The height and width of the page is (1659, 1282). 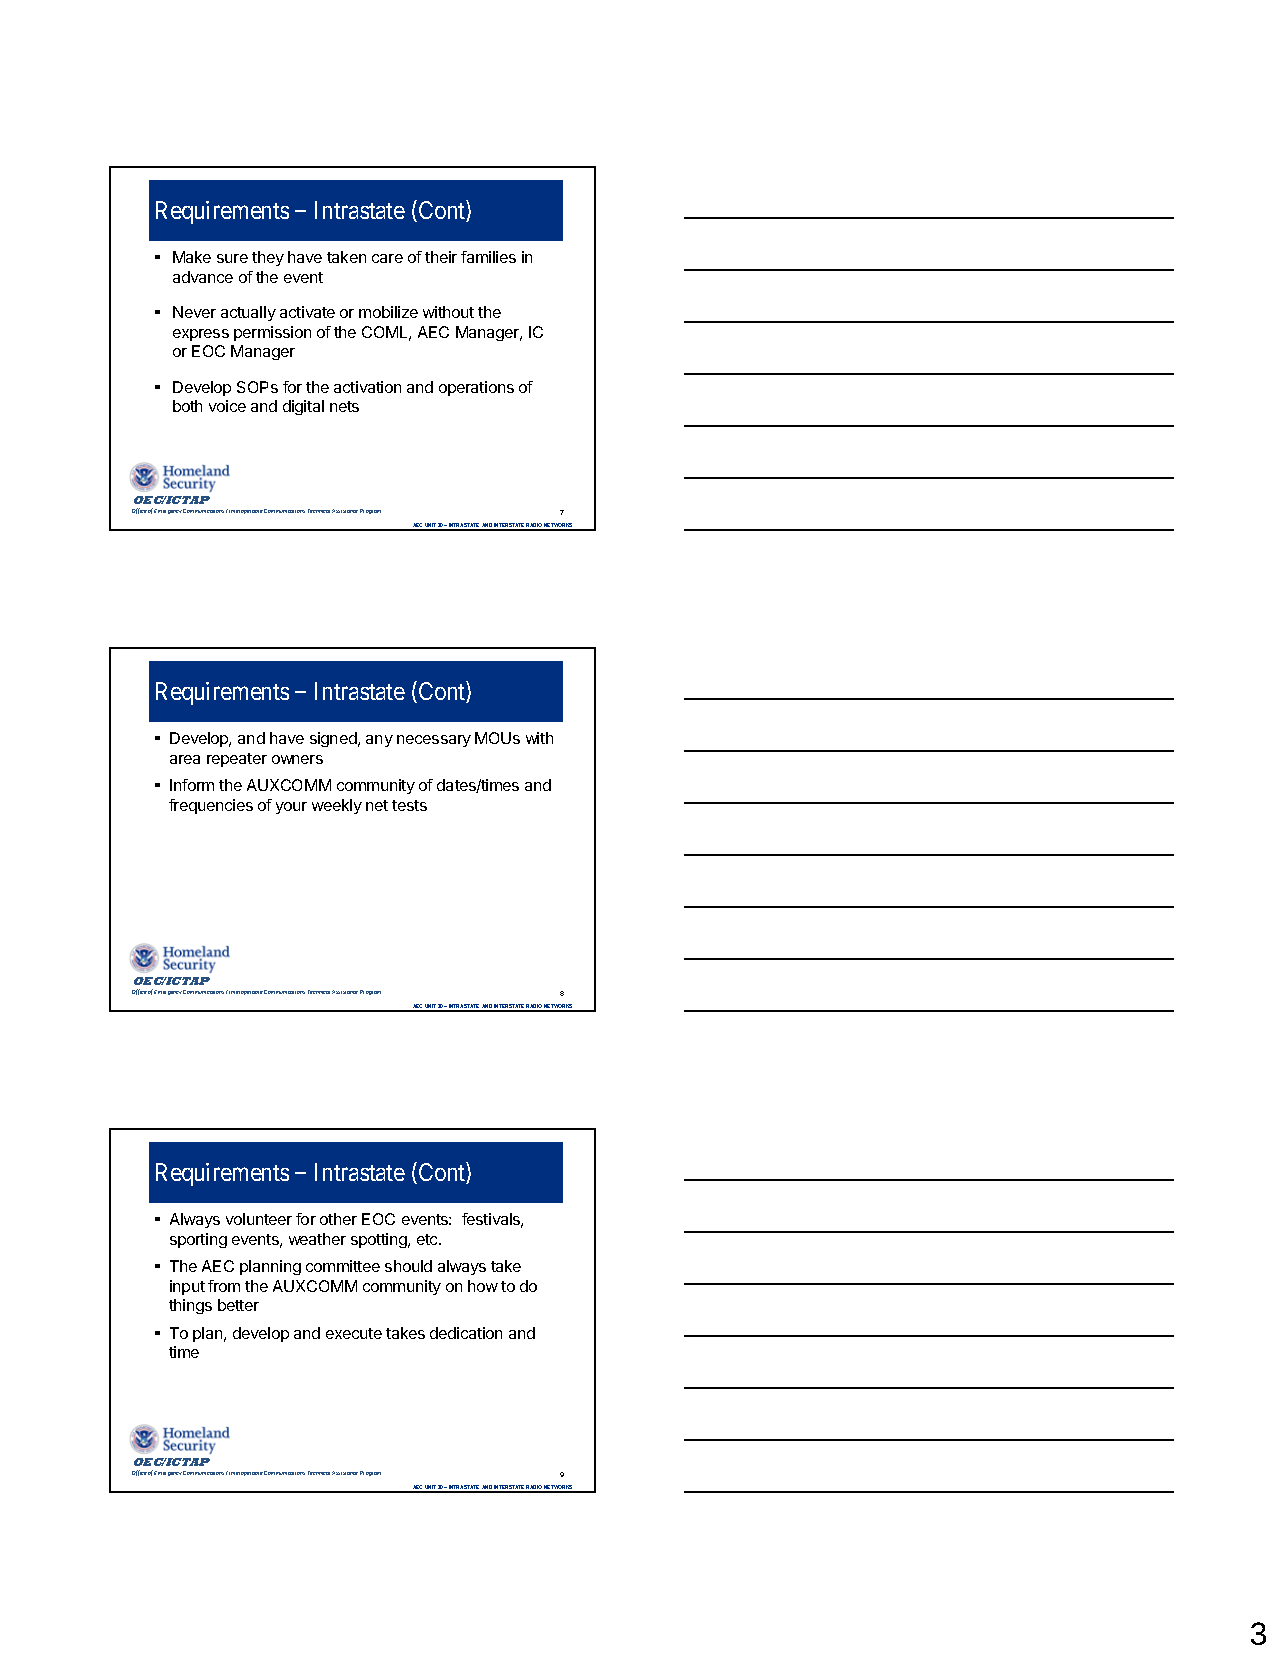 I want to click on their, so click(x=441, y=257).
